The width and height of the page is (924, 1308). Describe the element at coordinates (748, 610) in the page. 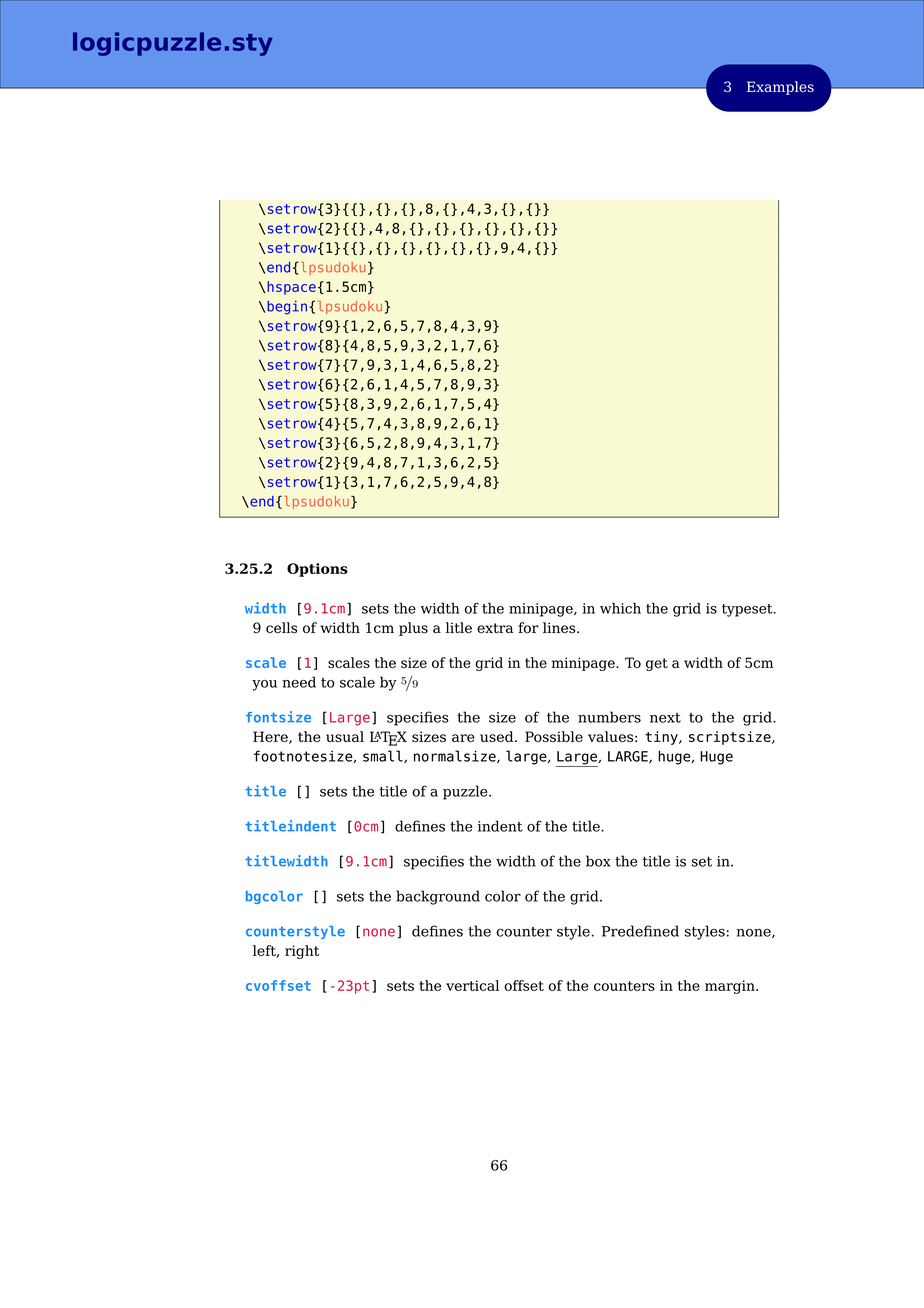

I see `typeset` at that location.
